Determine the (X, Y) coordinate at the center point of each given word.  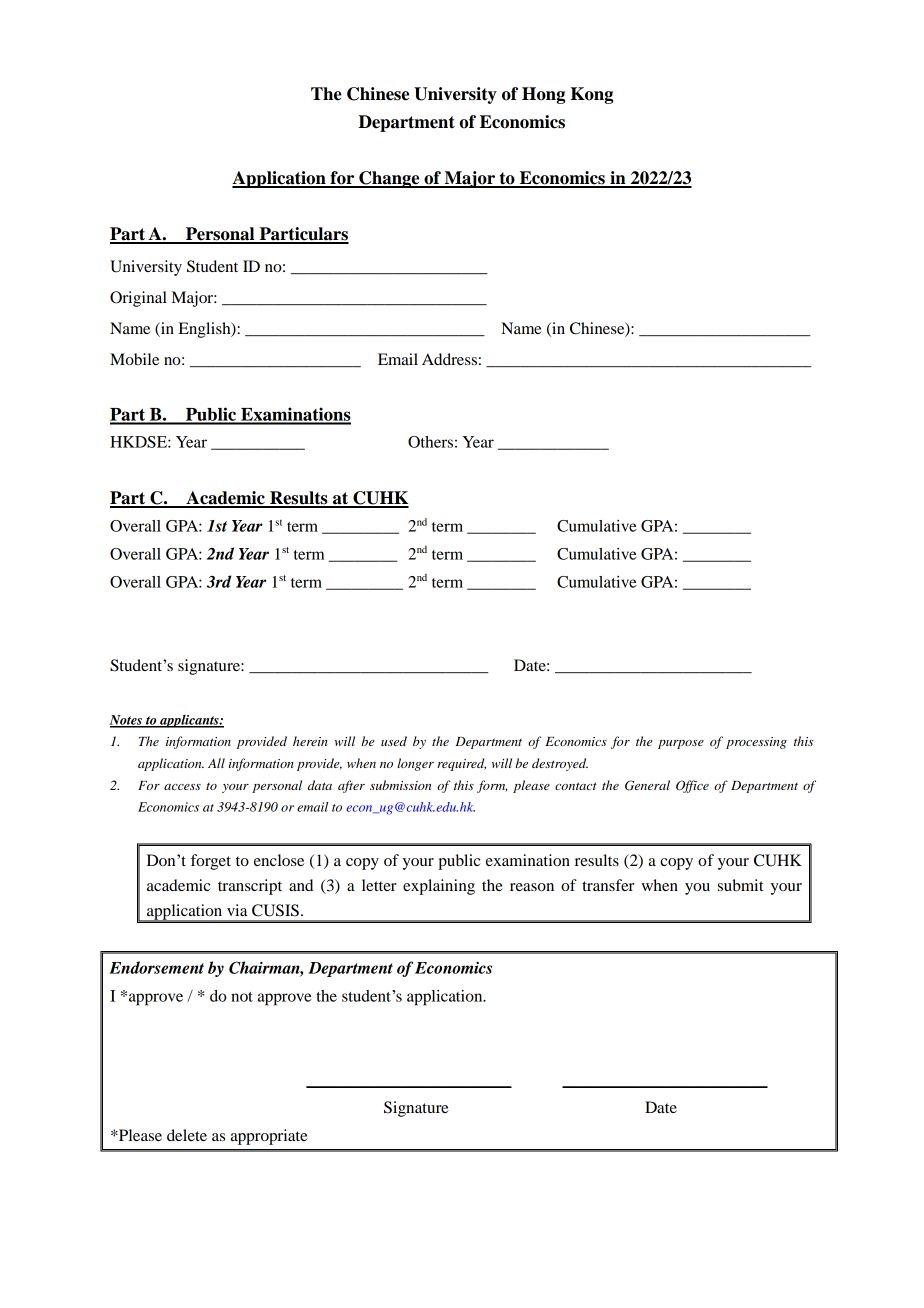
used (394, 741)
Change (389, 179)
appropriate (269, 1137)
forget (211, 862)
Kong (591, 95)
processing (756, 743)
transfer (608, 885)
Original (138, 299)
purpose (681, 744)
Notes (126, 721)
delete (187, 1135)
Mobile (134, 359)
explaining (439, 887)
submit (740, 885)
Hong (543, 95)
